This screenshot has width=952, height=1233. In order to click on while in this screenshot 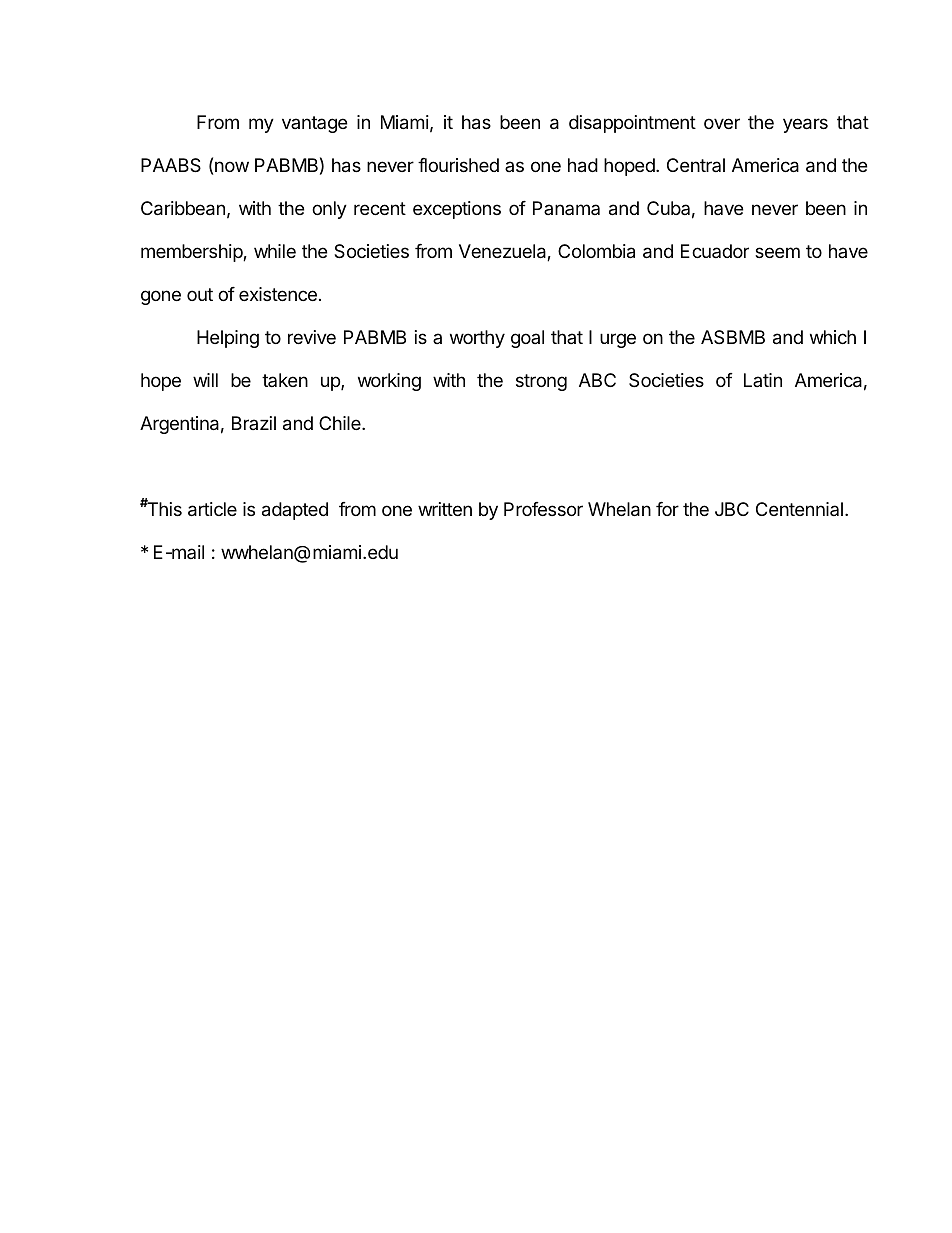, I will do `click(275, 251)`.
